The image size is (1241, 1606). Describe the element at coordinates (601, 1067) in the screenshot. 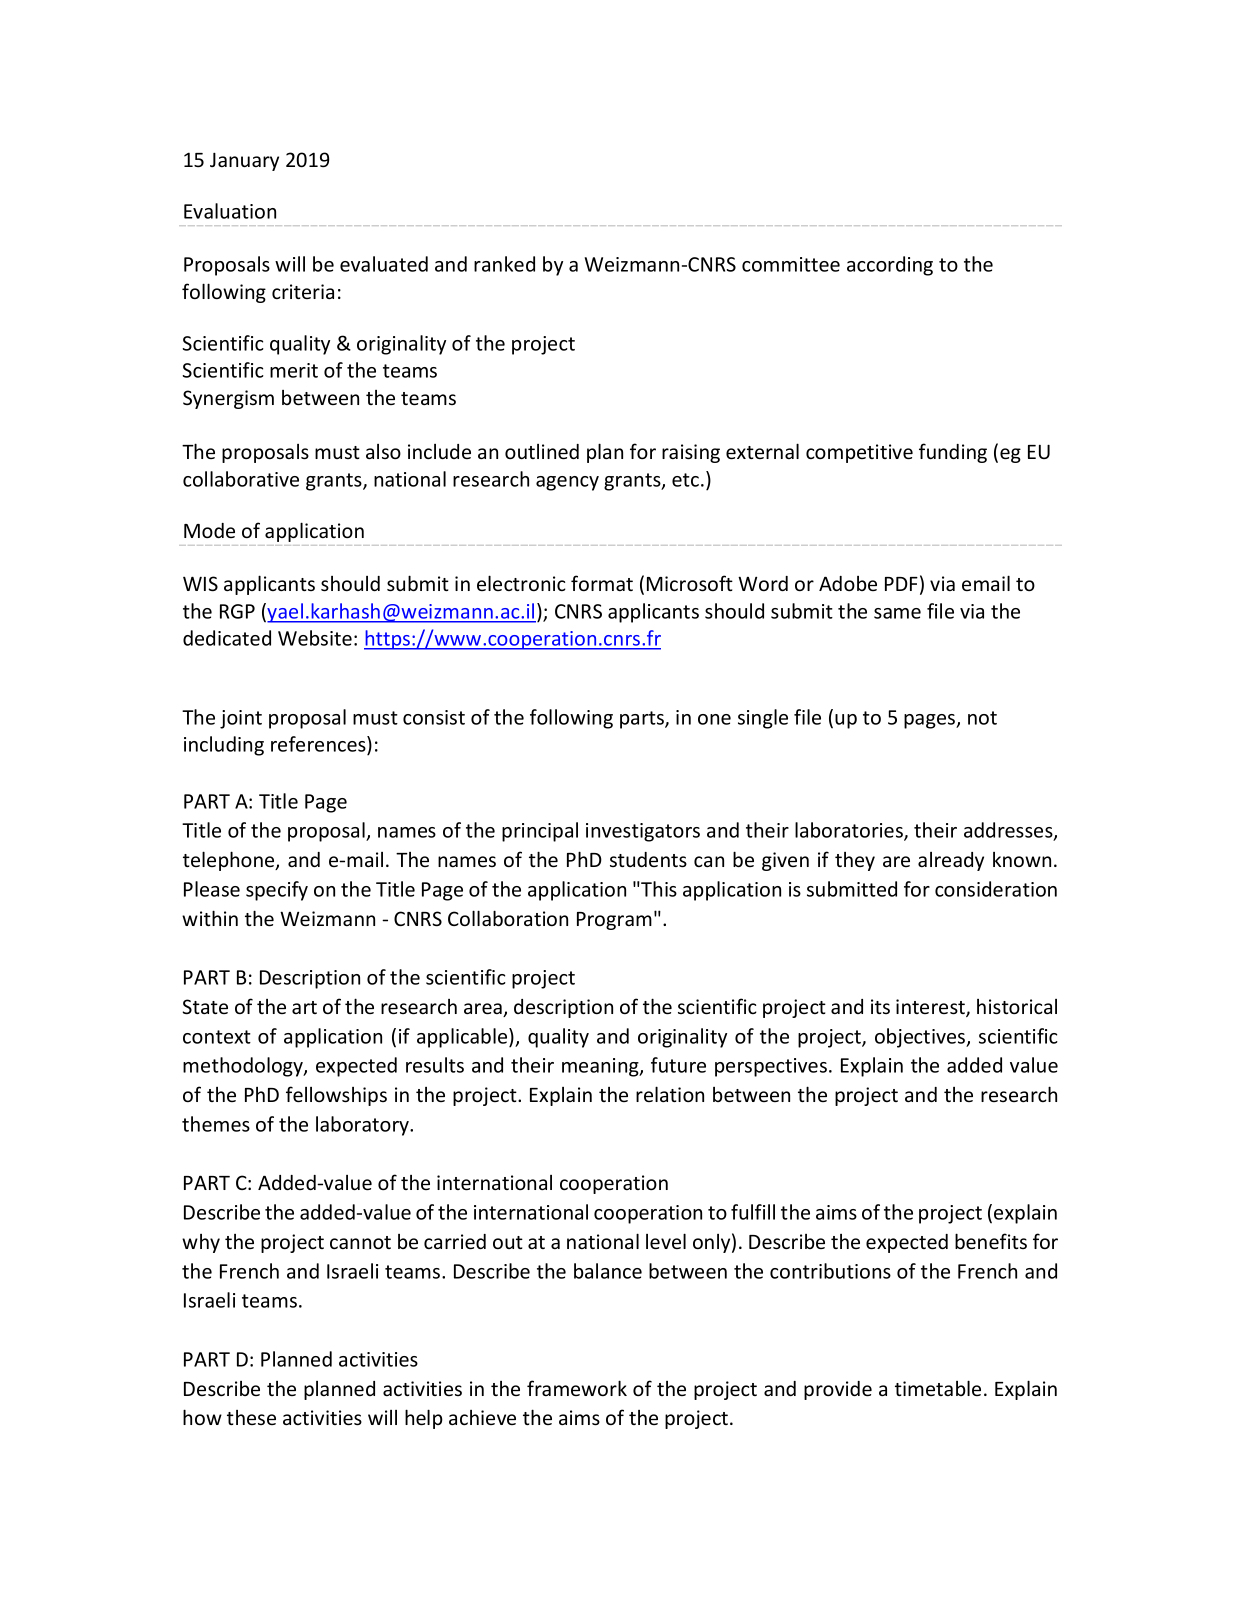

I see `meaning` at that location.
